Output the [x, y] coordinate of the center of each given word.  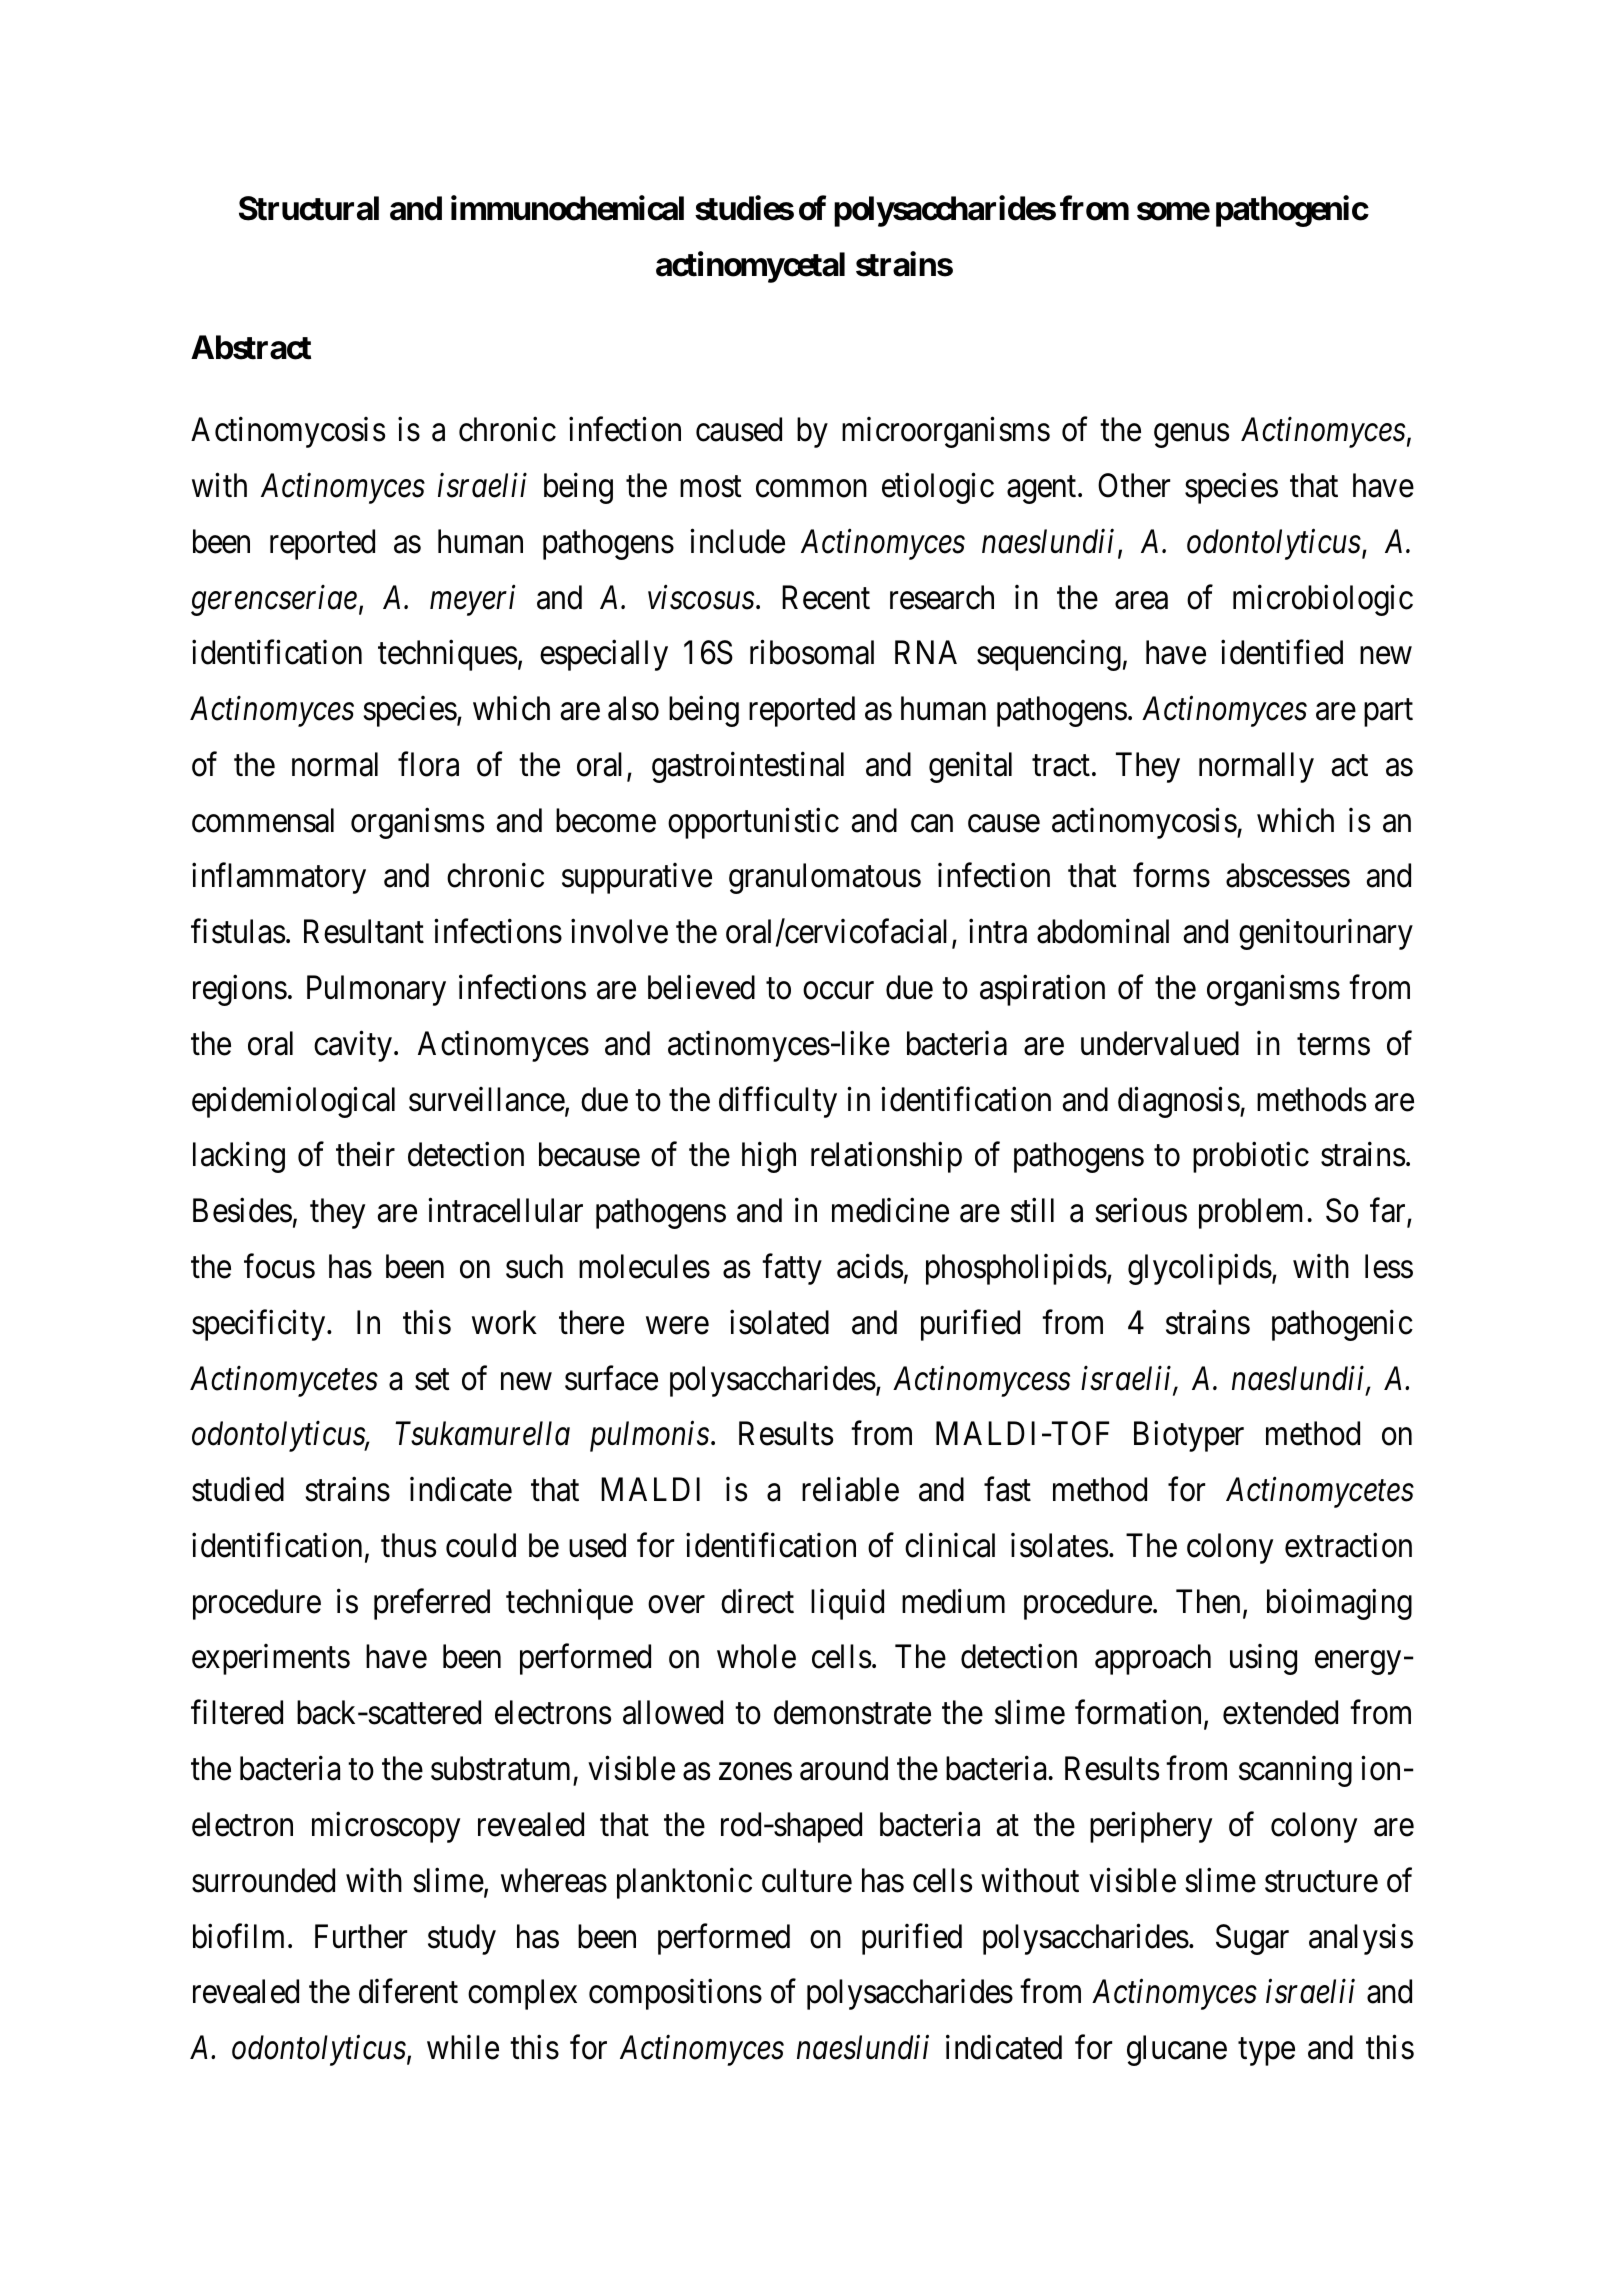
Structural [309, 208]
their [365, 1154]
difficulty [778, 1102]
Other [1134, 485]
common [811, 489]
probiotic [1251, 1157]
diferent [408, 1991]
